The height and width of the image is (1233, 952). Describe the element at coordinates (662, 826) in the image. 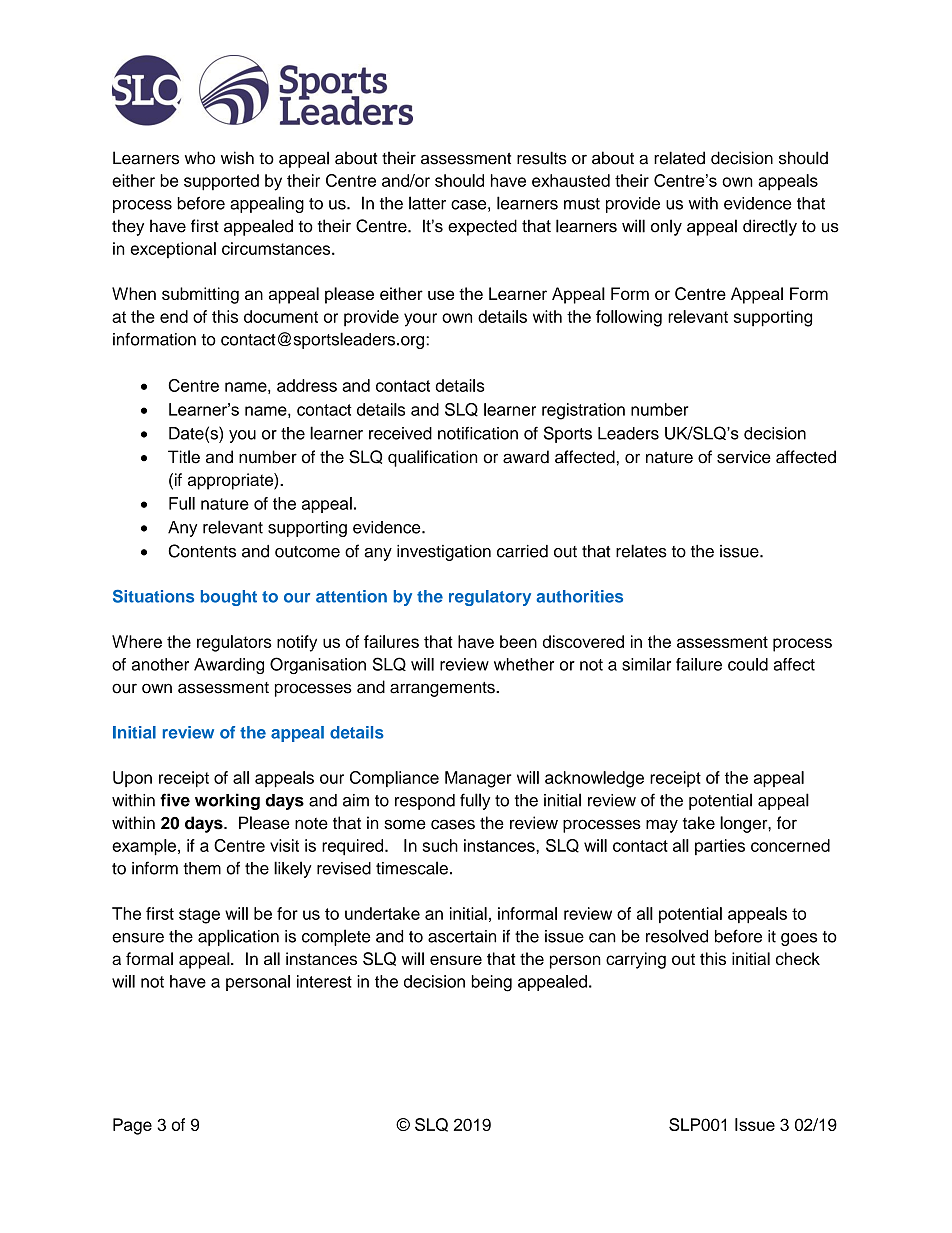

I see `may` at that location.
